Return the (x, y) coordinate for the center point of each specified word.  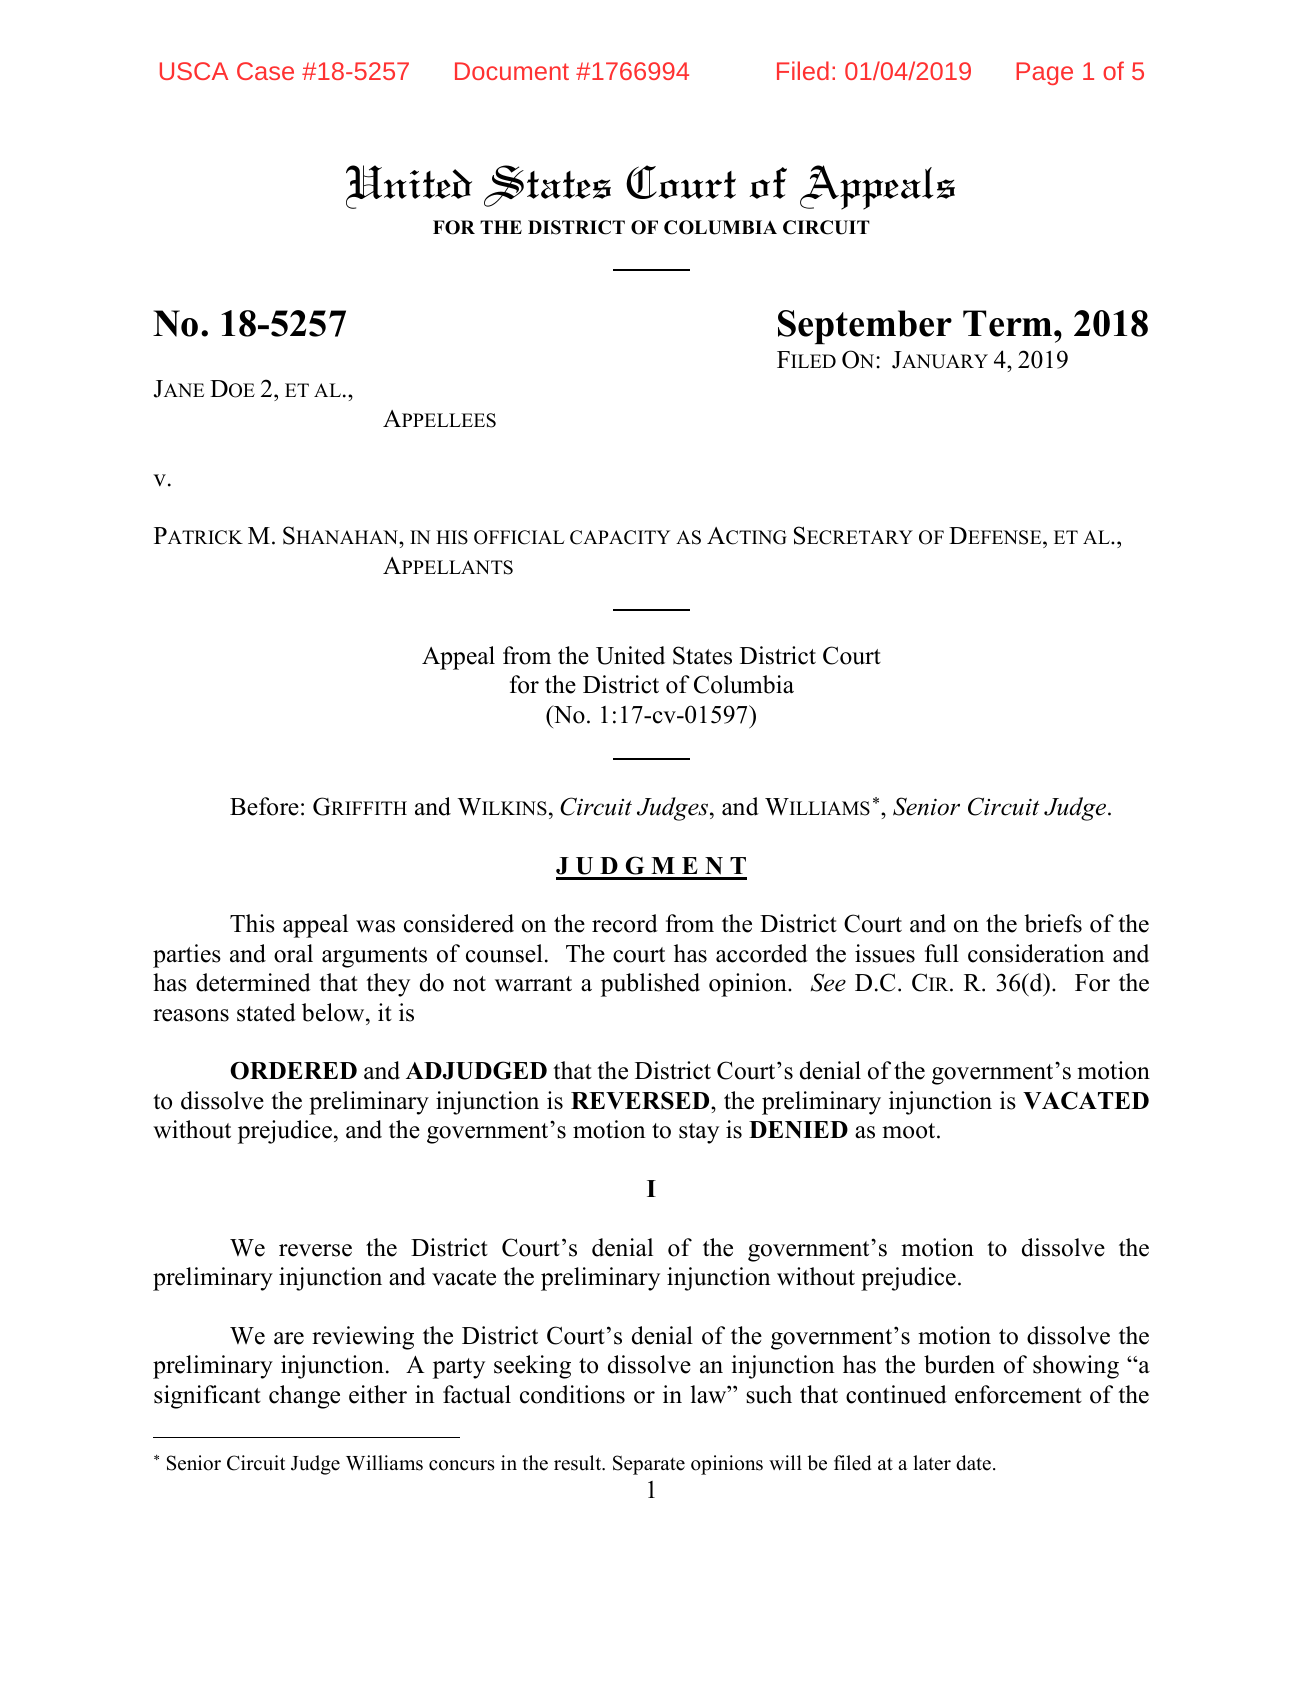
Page (1044, 73)
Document (512, 71)
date (973, 1463)
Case (265, 71)
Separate (649, 1465)
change (304, 1397)
